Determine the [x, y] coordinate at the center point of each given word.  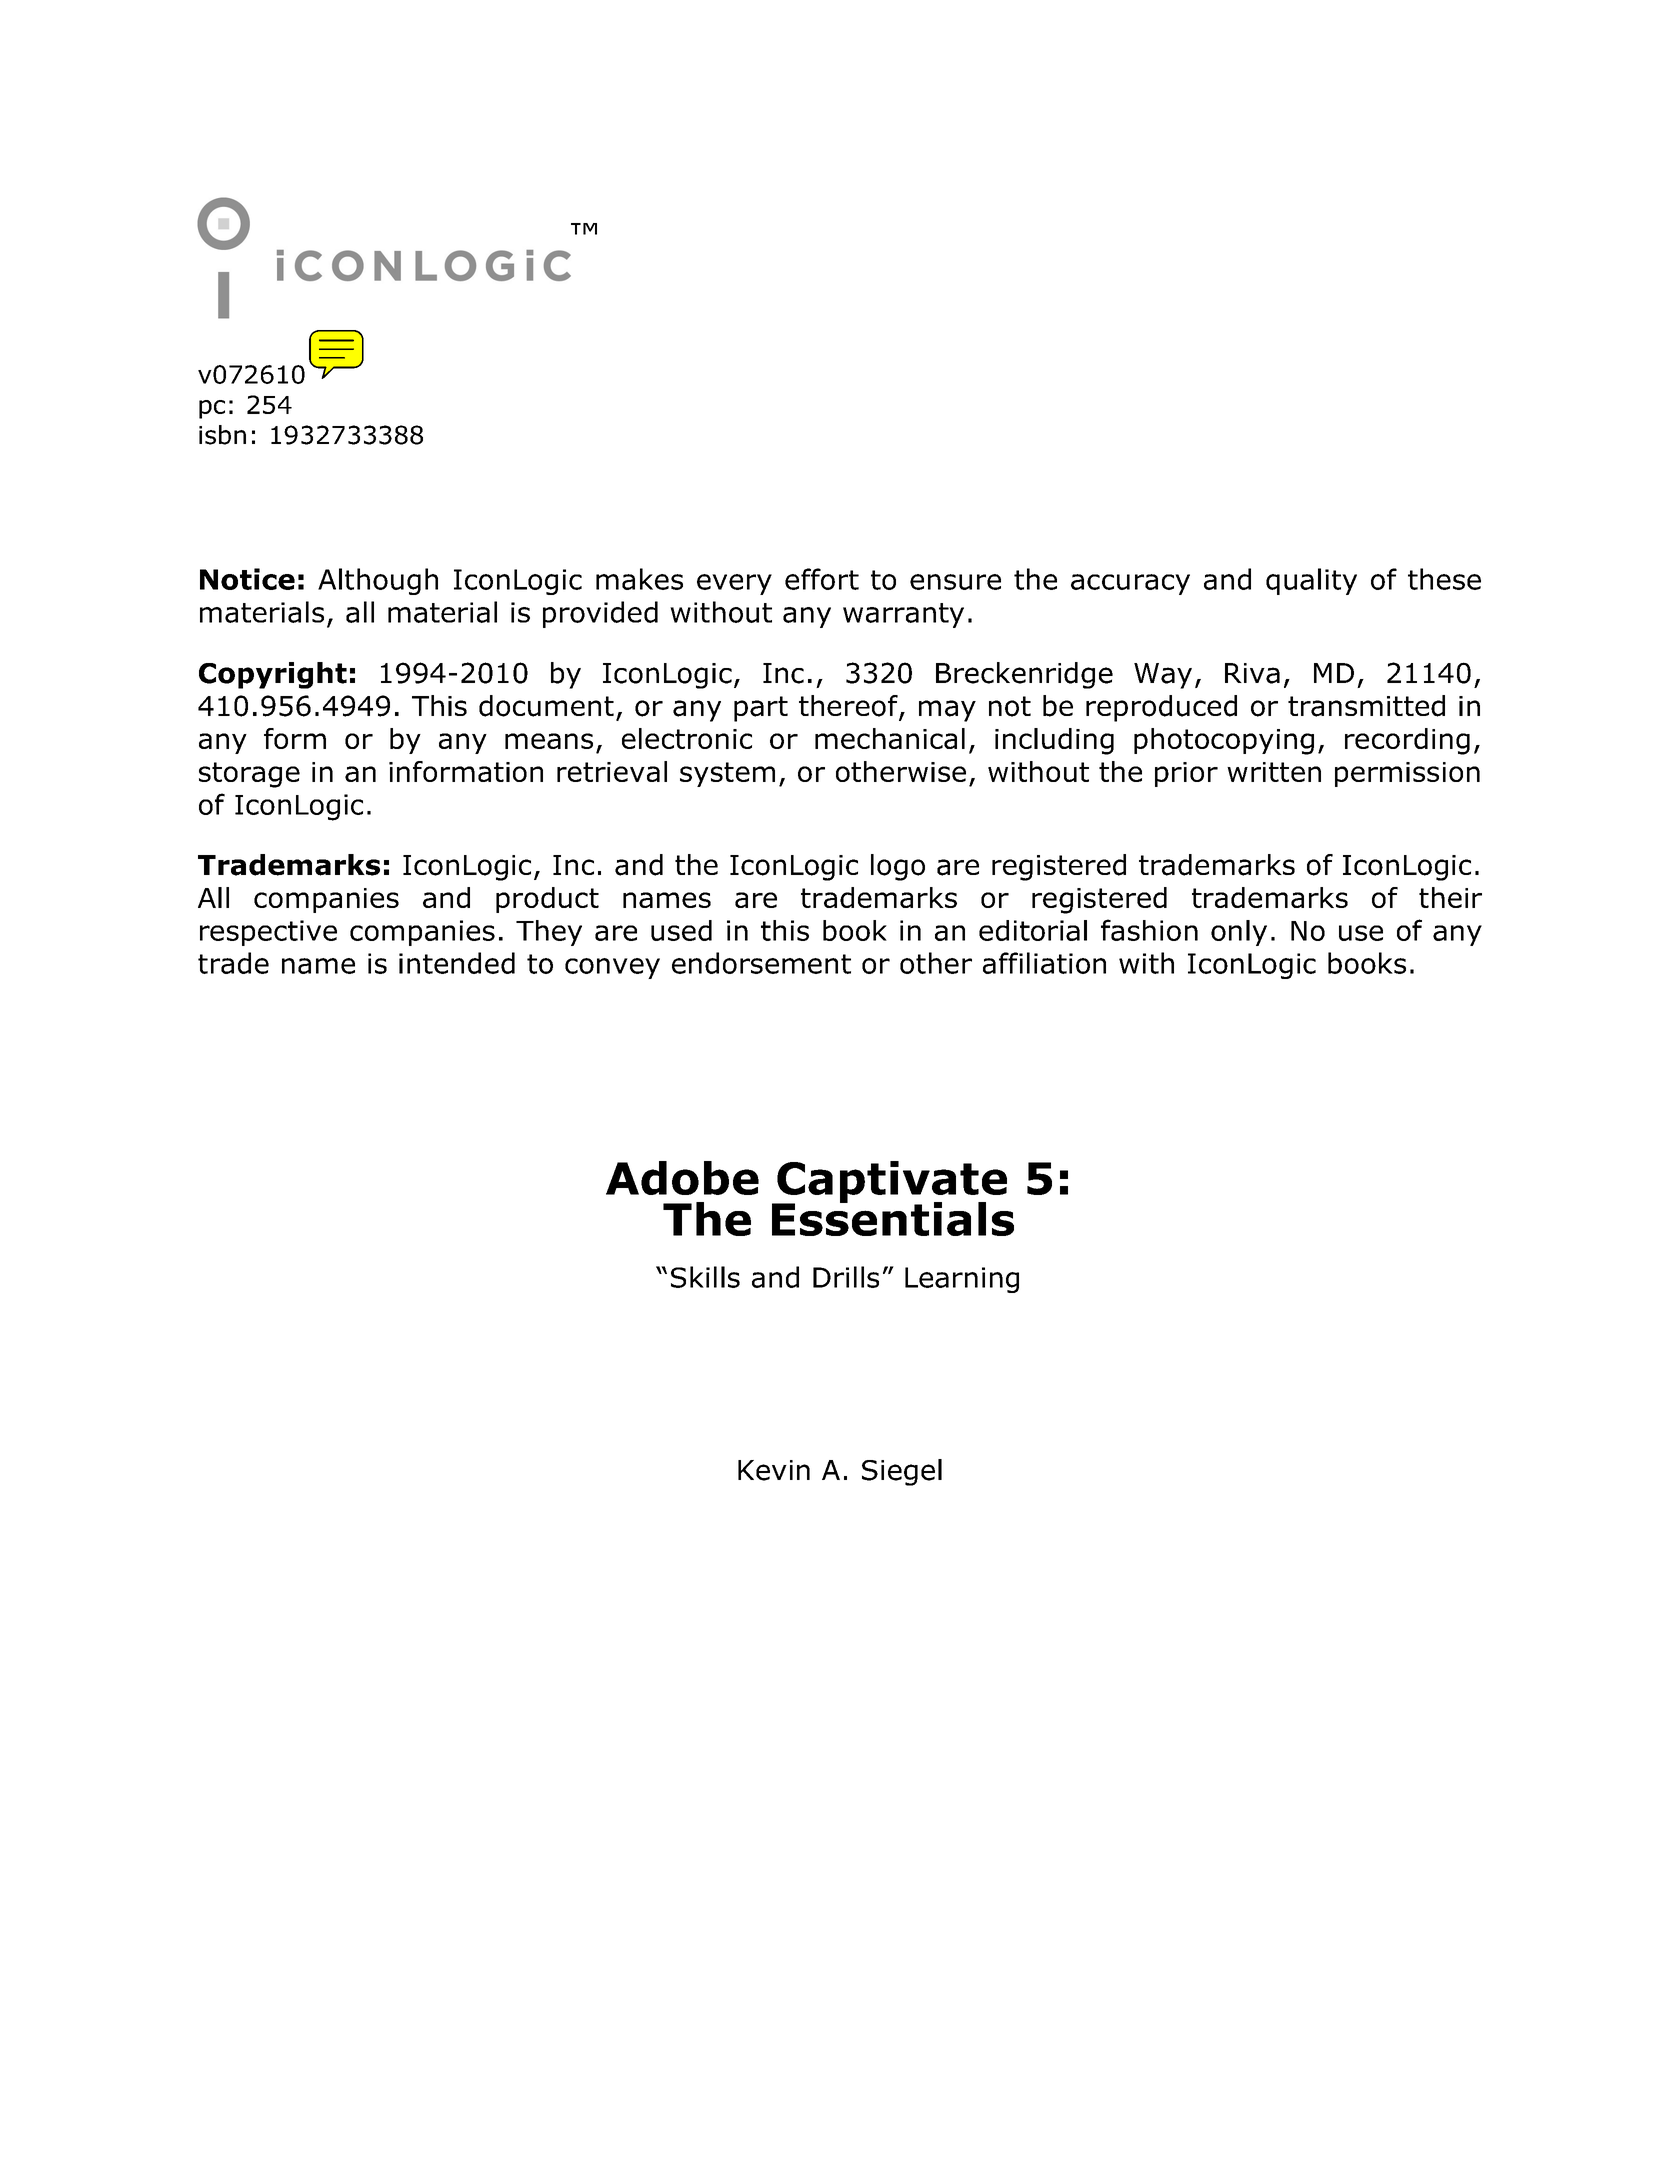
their [1450, 897]
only [1239, 933]
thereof [849, 707]
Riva [1252, 673]
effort [822, 579]
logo [898, 867]
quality [1311, 581]
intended [457, 963]
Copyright [273, 675]
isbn [222, 435]
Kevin [774, 1470]
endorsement [761, 963]
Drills [846, 1277]
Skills [705, 1277]
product [547, 900]
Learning [962, 1280]
